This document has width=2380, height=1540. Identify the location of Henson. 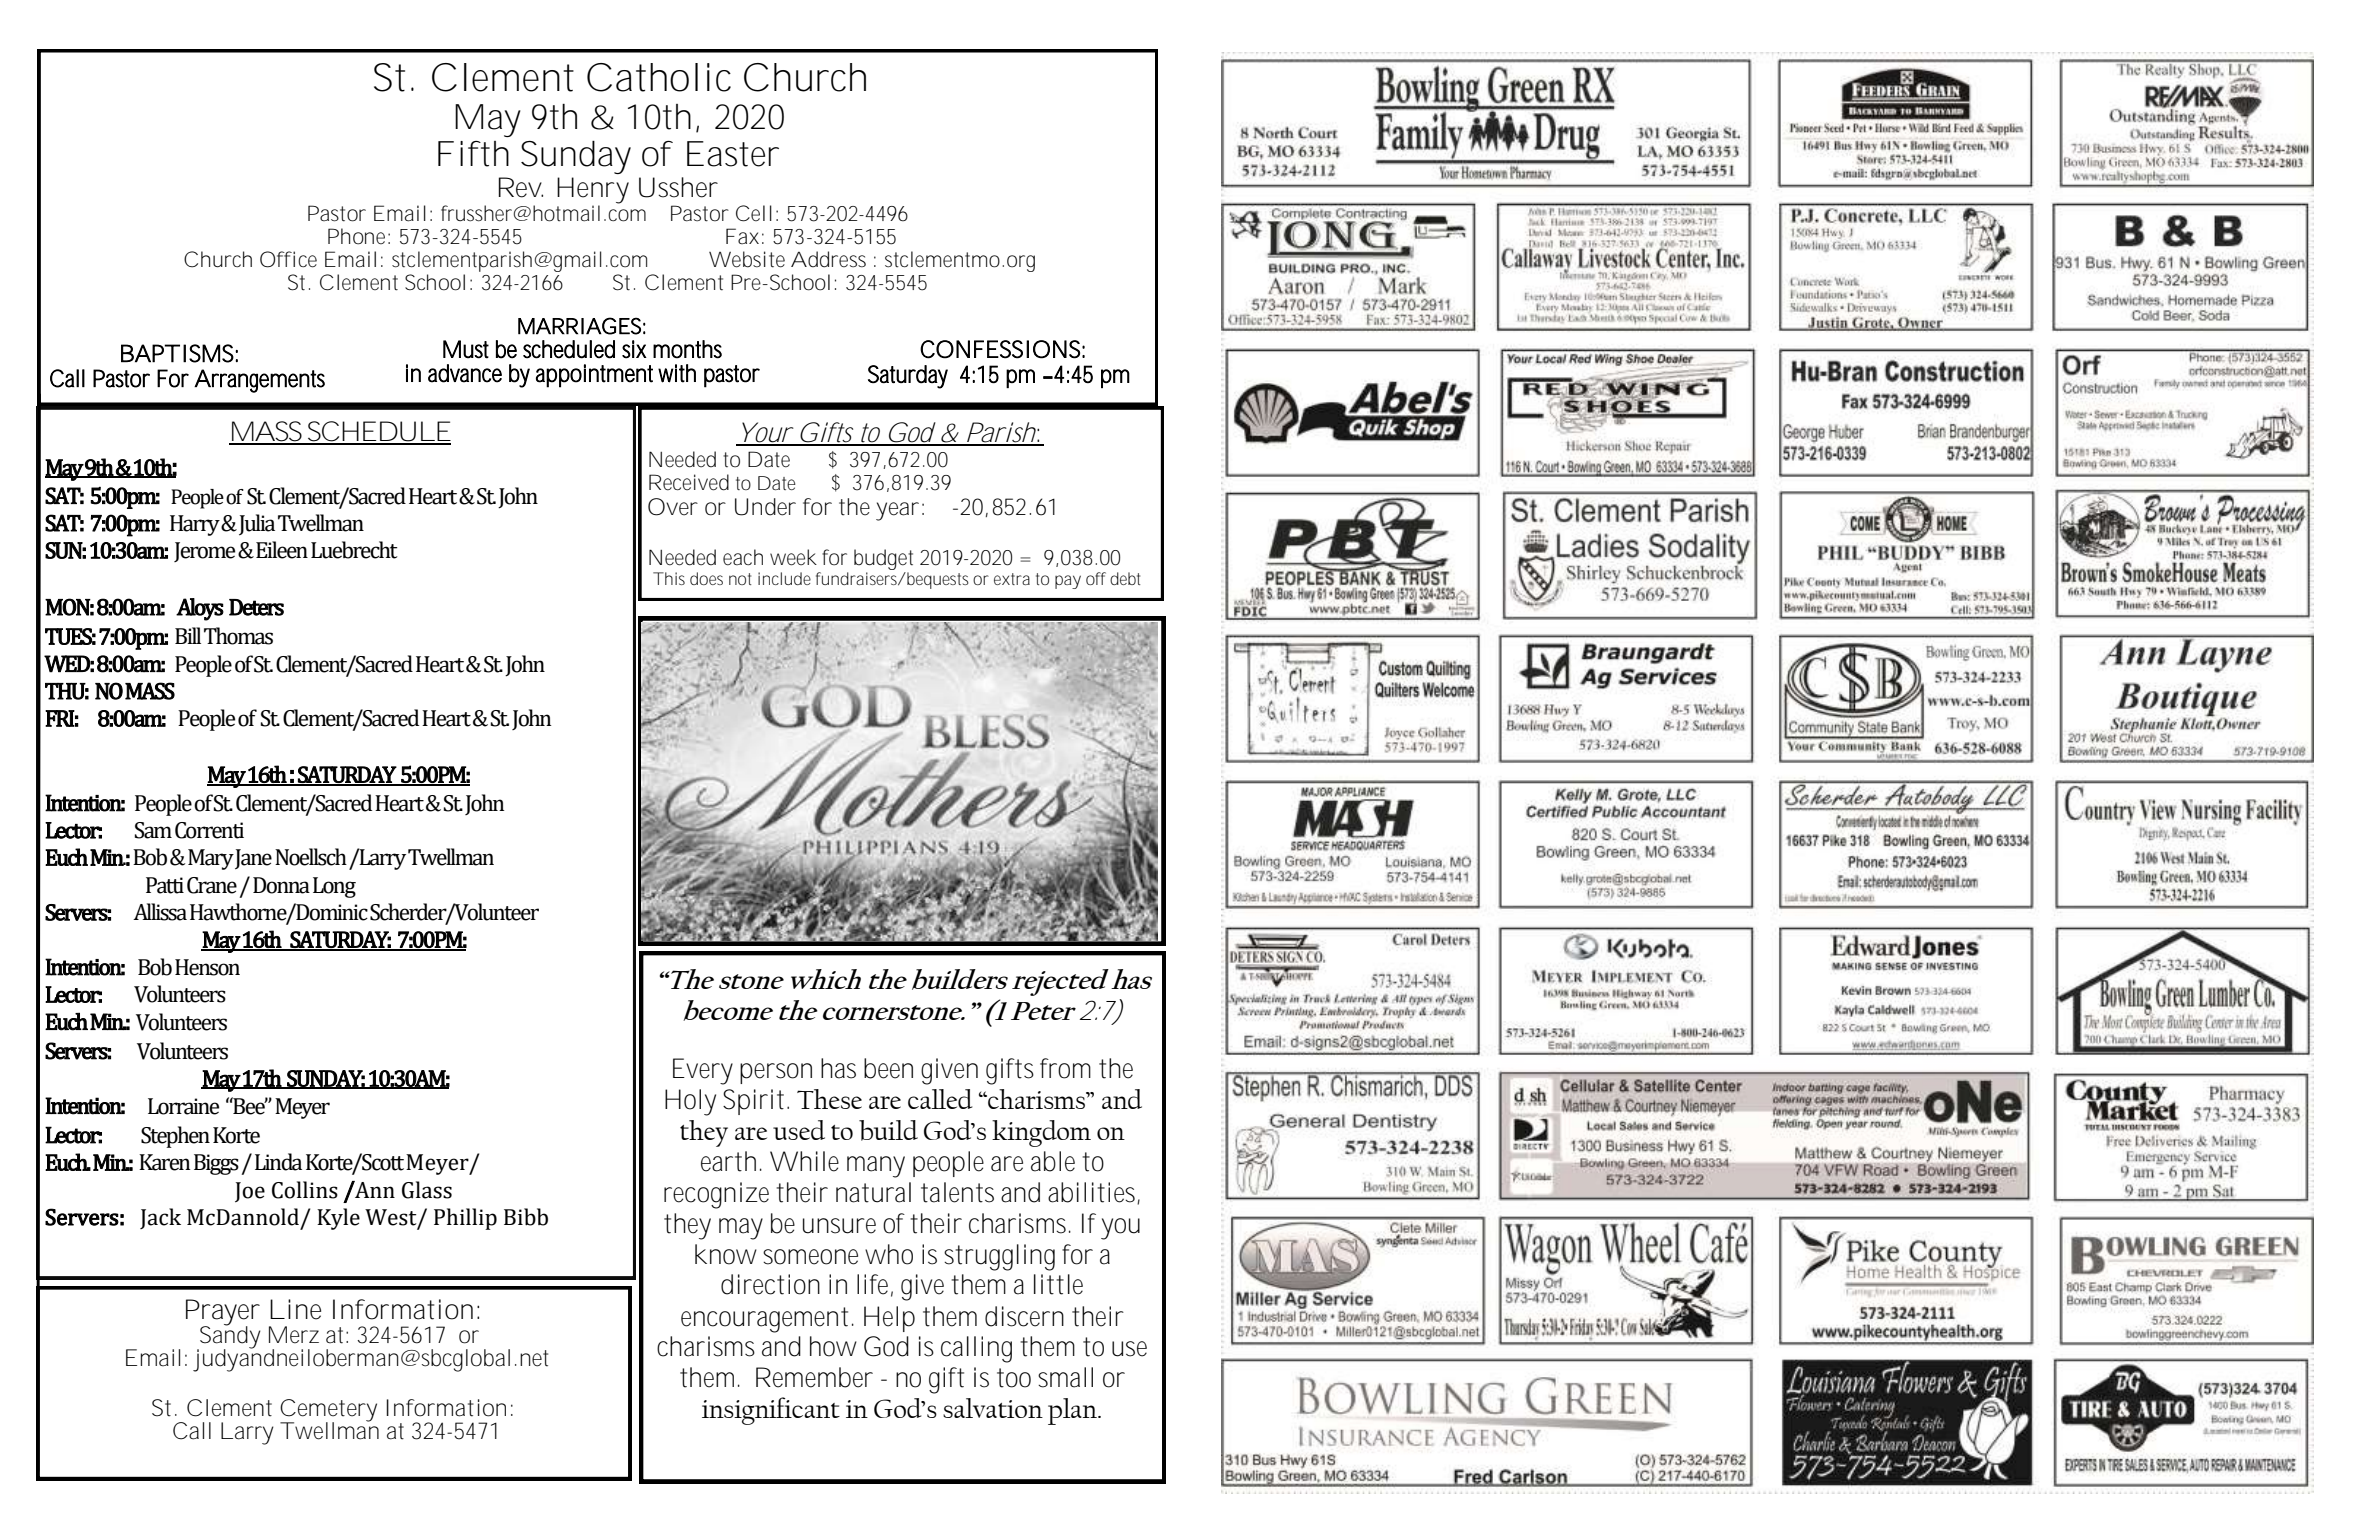
(207, 967).
